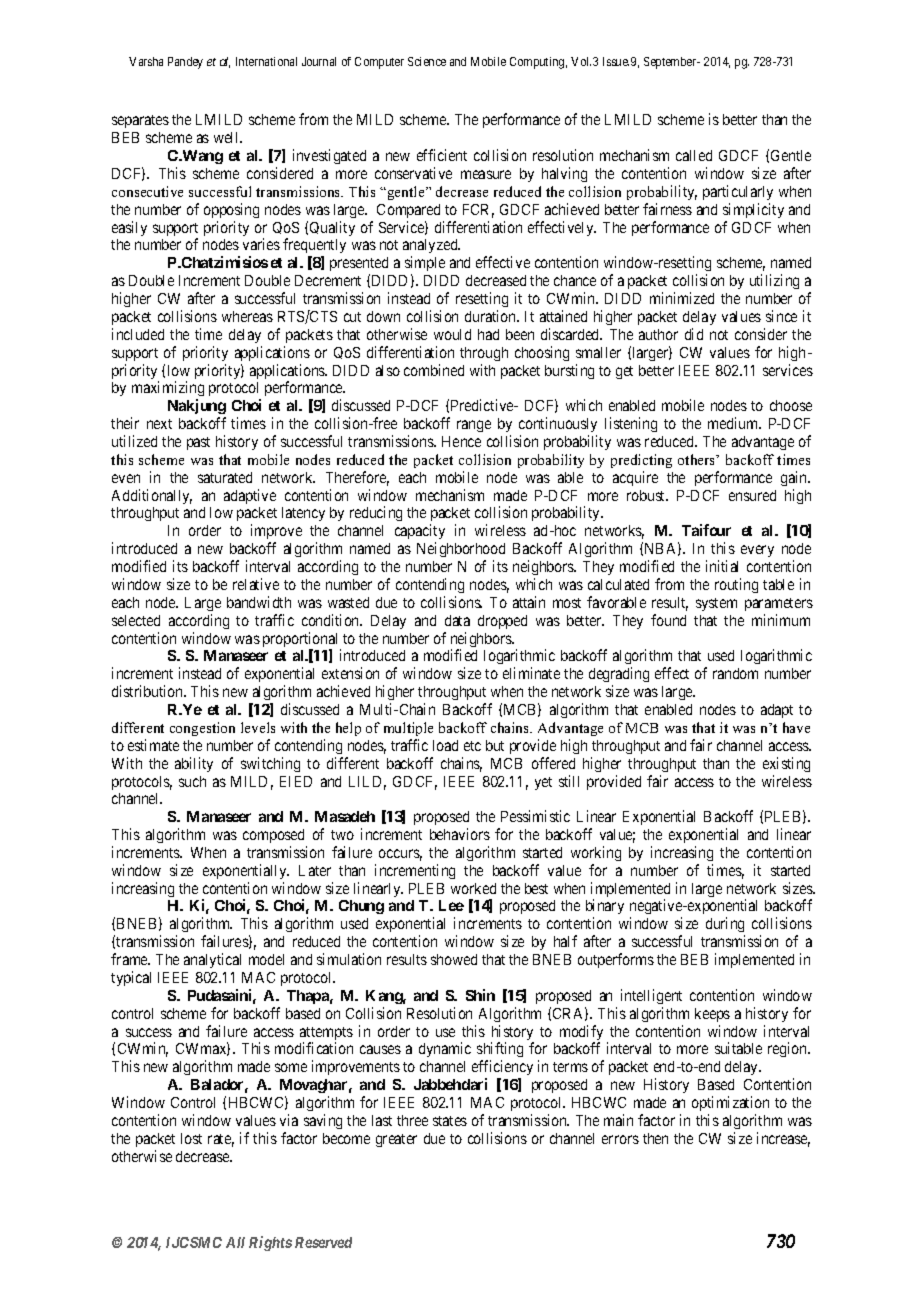 This document has height=1308, width=924. What do you see at coordinates (185, 63) in the document?
I see `Pandey` at bounding box center [185, 63].
